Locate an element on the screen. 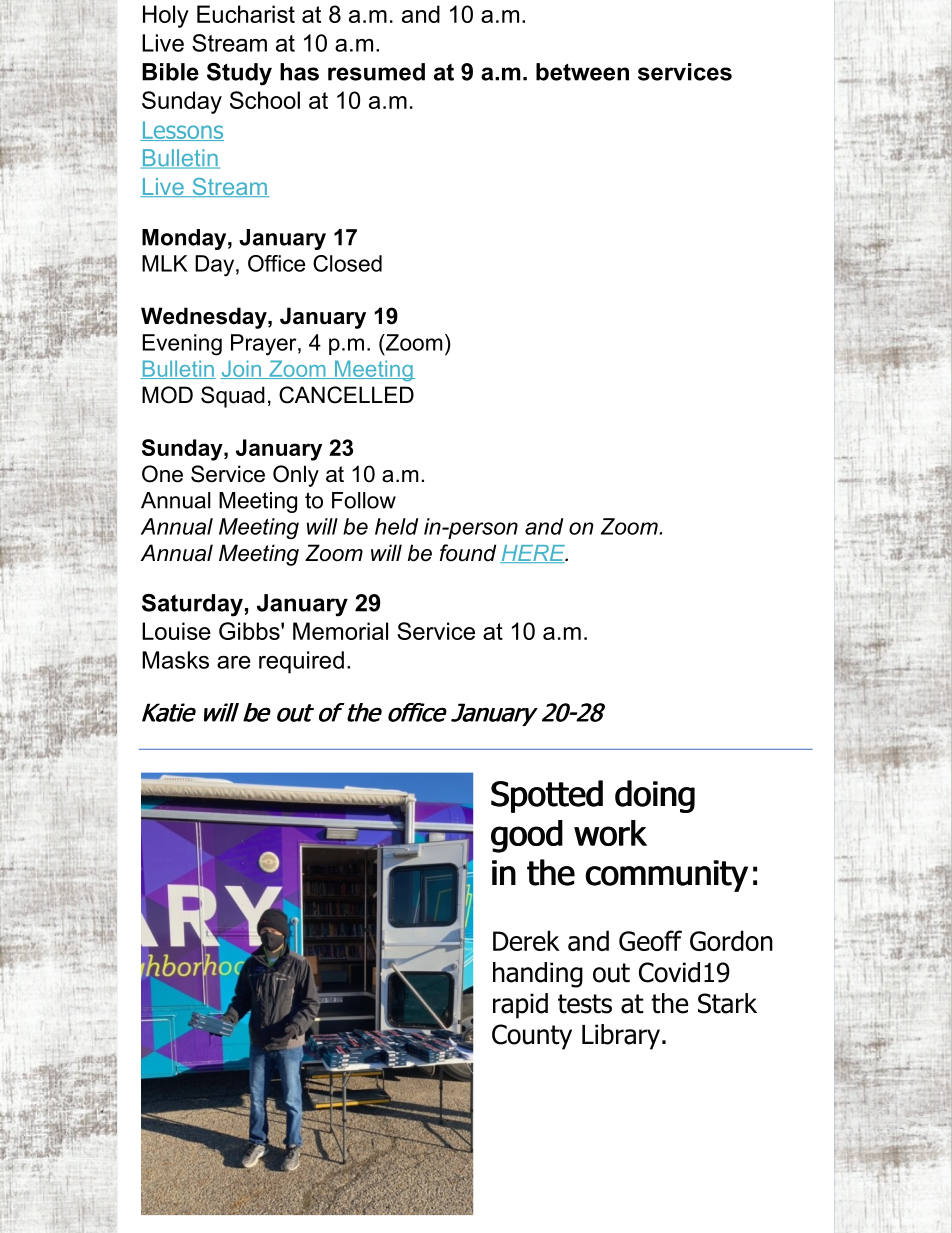 The image size is (952, 1233). held is located at coordinates (396, 526).
